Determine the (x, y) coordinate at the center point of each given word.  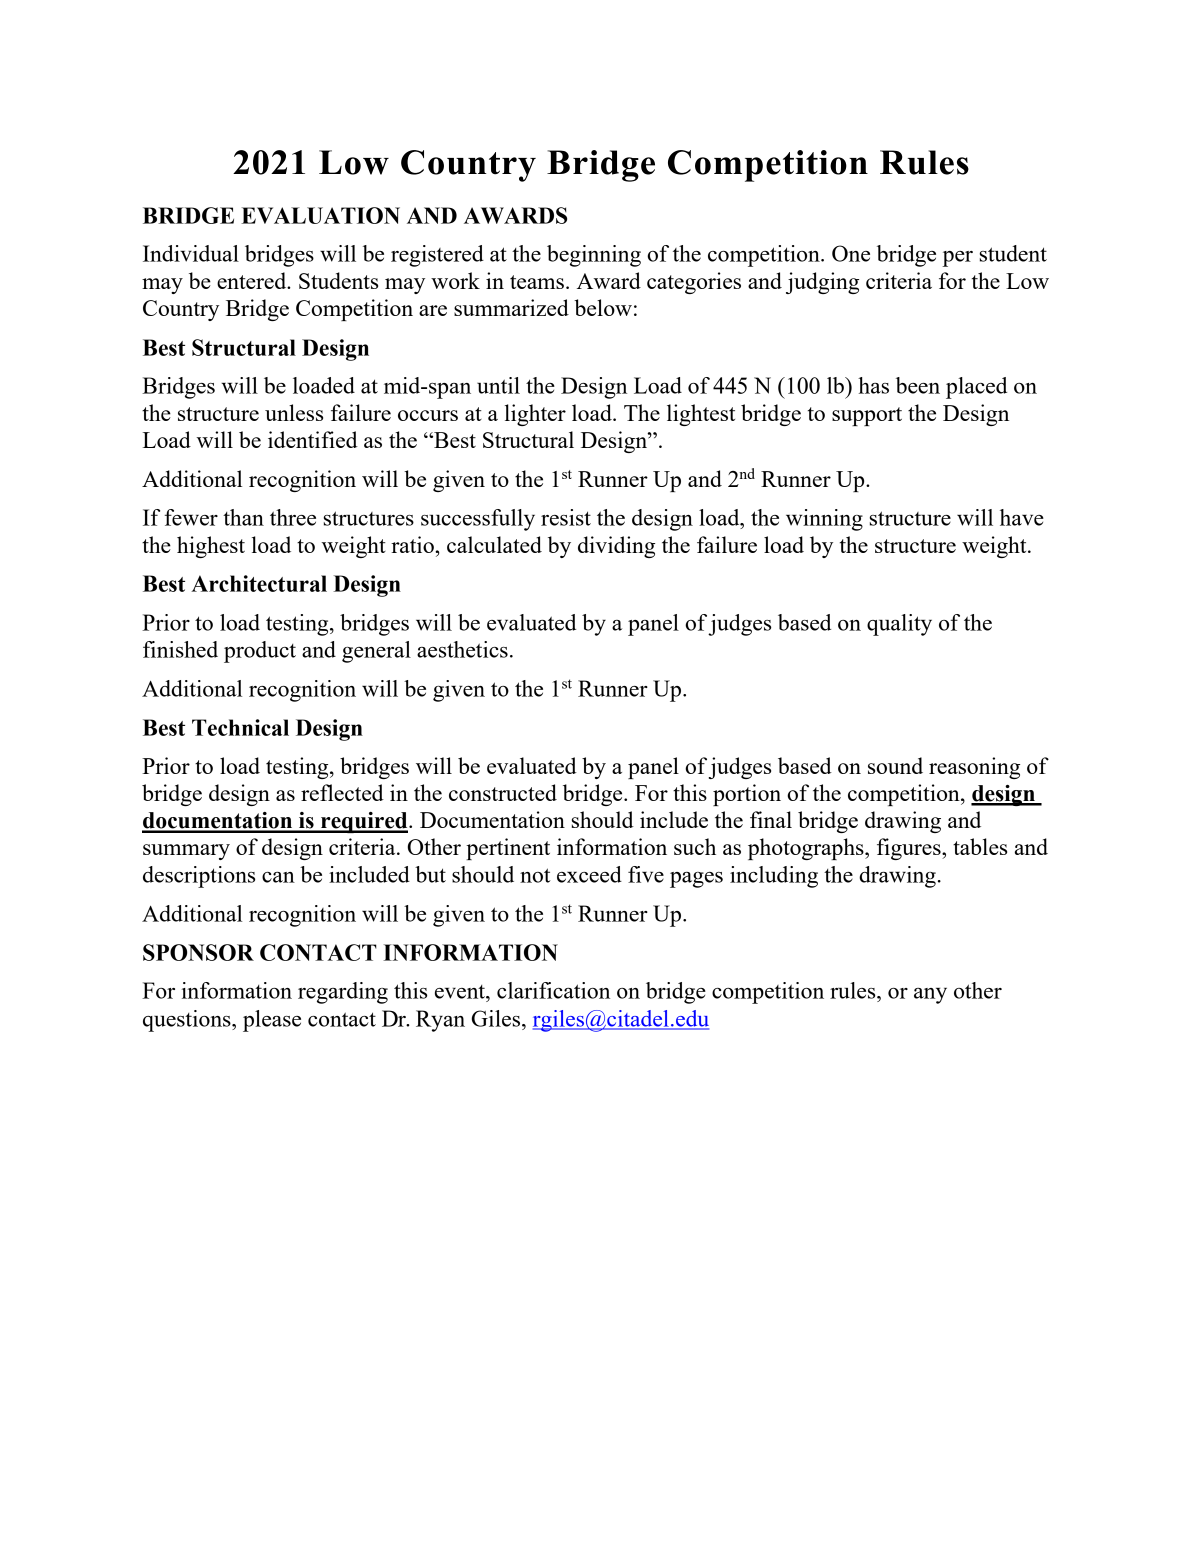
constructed (503, 792)
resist (566, 517)
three (293, 517)
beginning (594, 256)
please (272, 1021)
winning (824, 520)
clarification (553, 990)
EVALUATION (320, 215)
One (851, 253)
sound (895, 765)
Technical (240, 727)
